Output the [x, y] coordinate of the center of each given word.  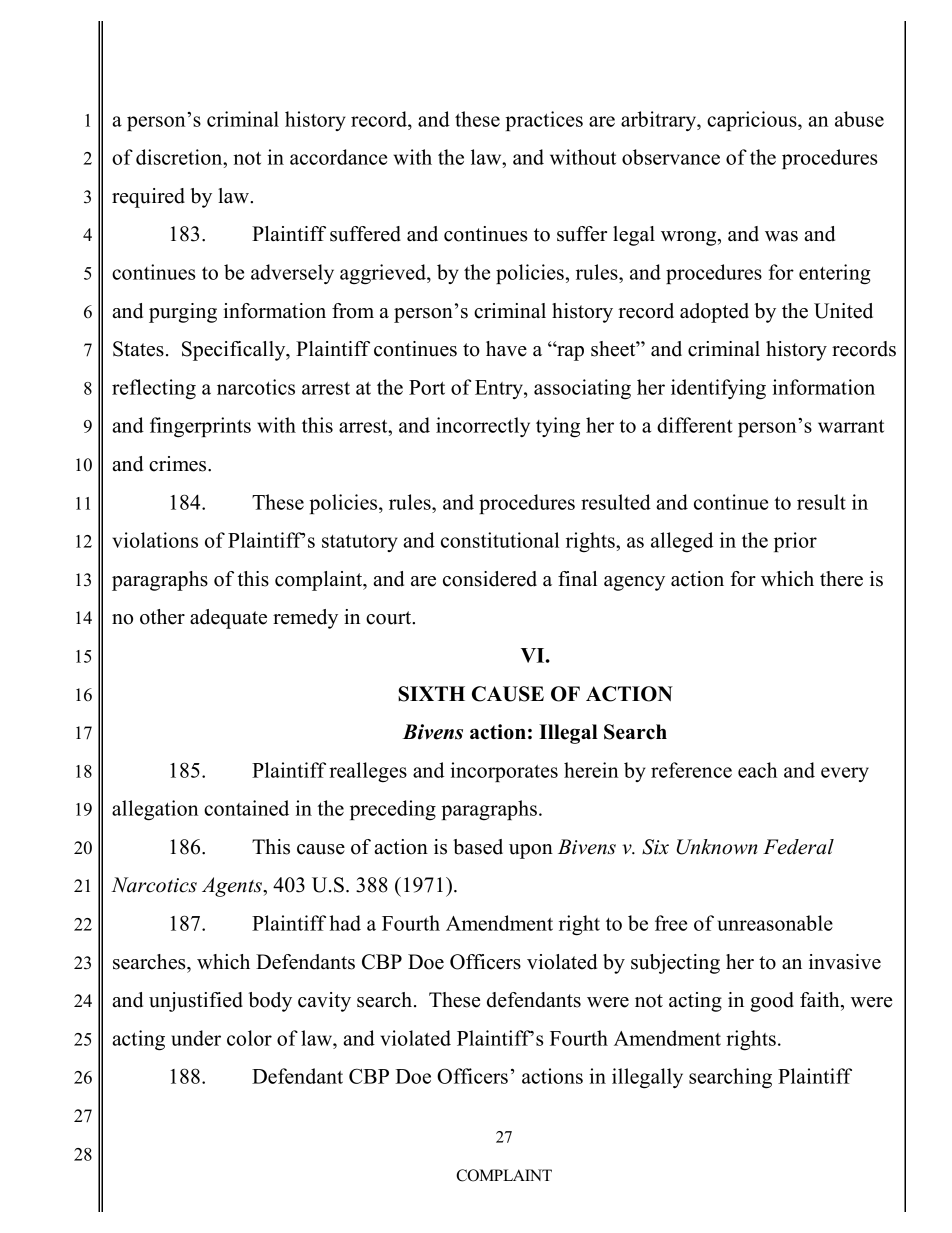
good [772, 1002]
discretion [180, 157]
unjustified [196, 1002]
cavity [324, 1002]
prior [795, 542]
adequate [228, 619]
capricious [753, 121]
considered [490, 579]
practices [544, 121]
